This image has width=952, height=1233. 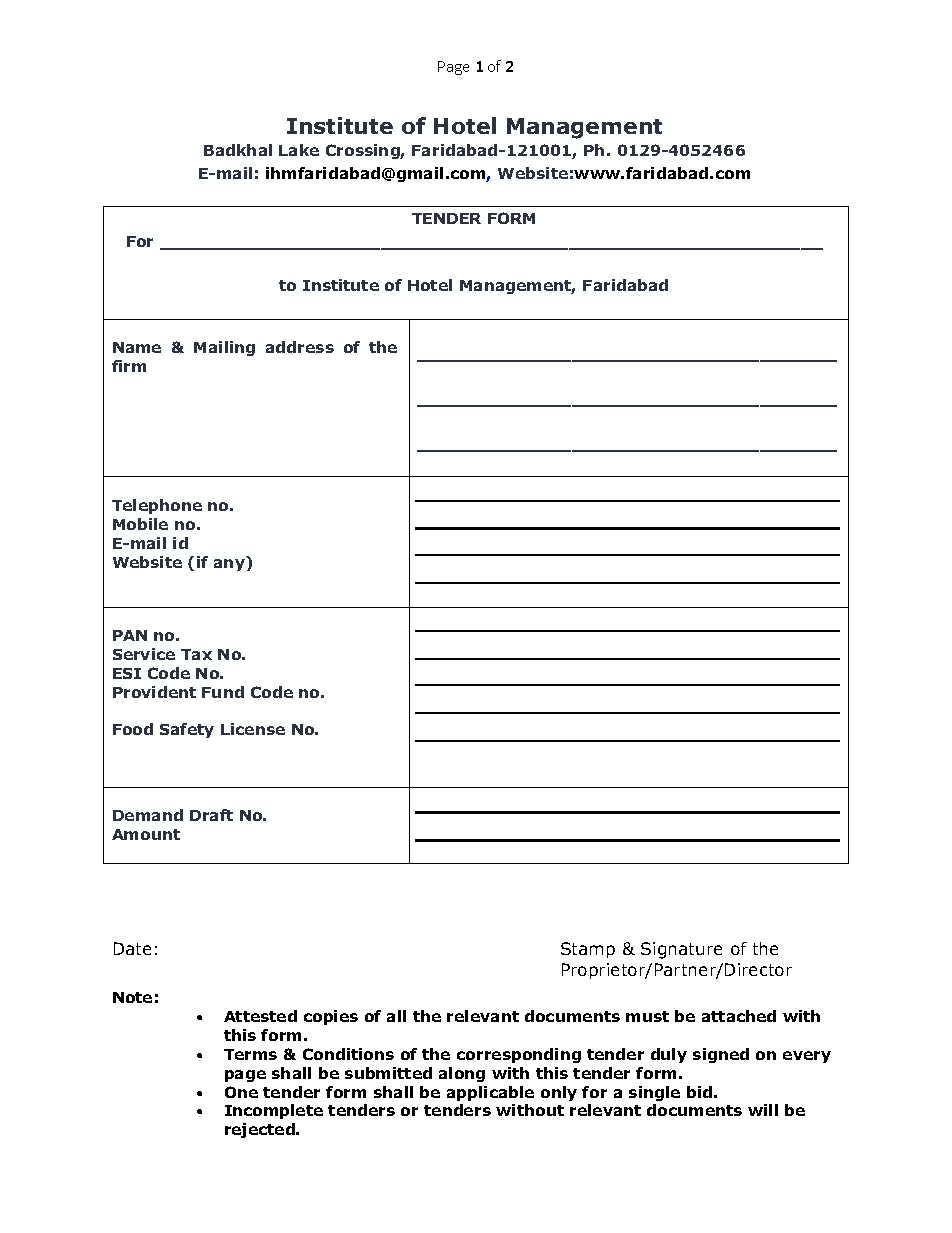 What do you see at coordinates (253, 729) in the image?
I see `License` at bounding box center [253, 729].
